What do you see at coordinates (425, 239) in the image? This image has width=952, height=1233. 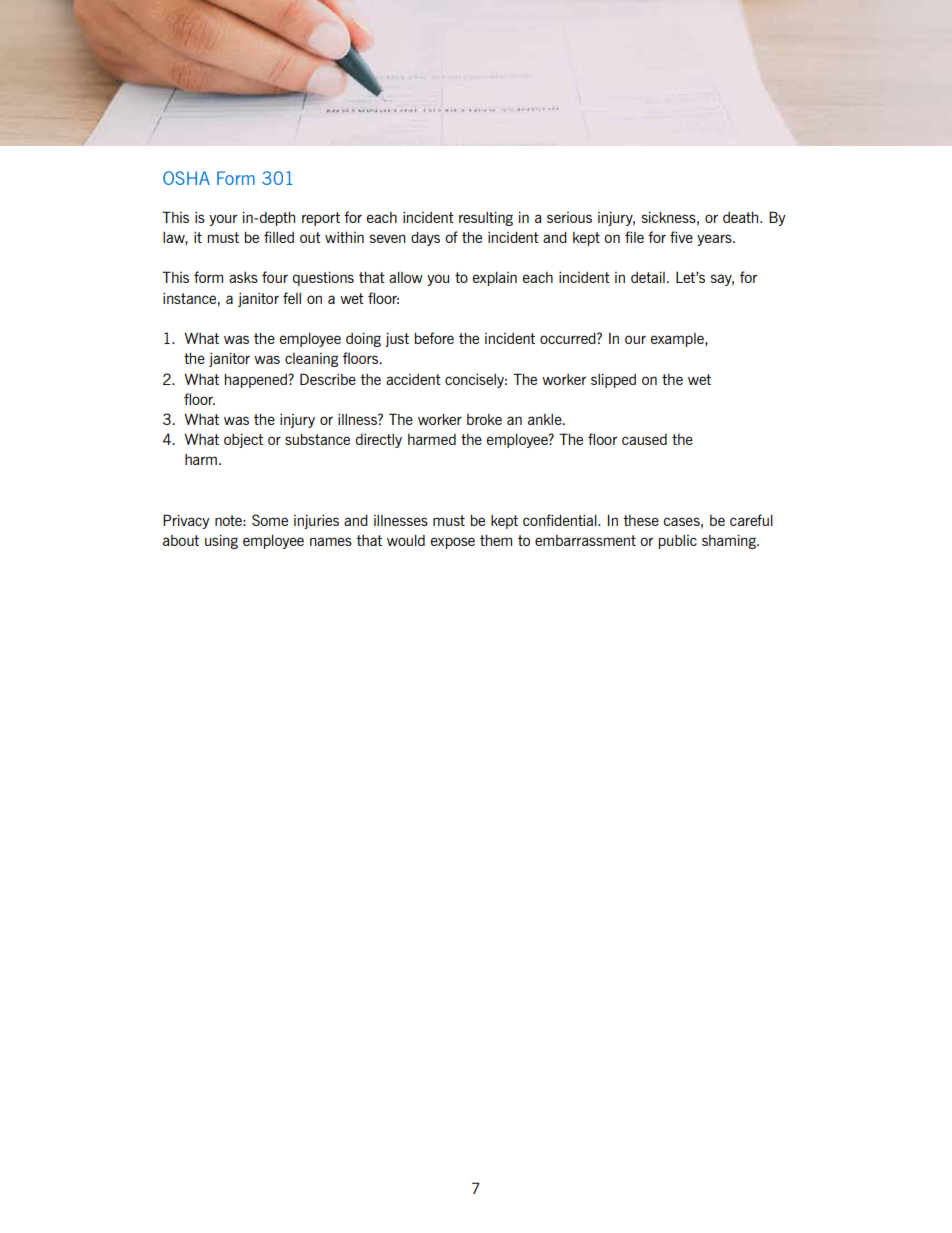 I see `days` at bounding box center [425, 239].
